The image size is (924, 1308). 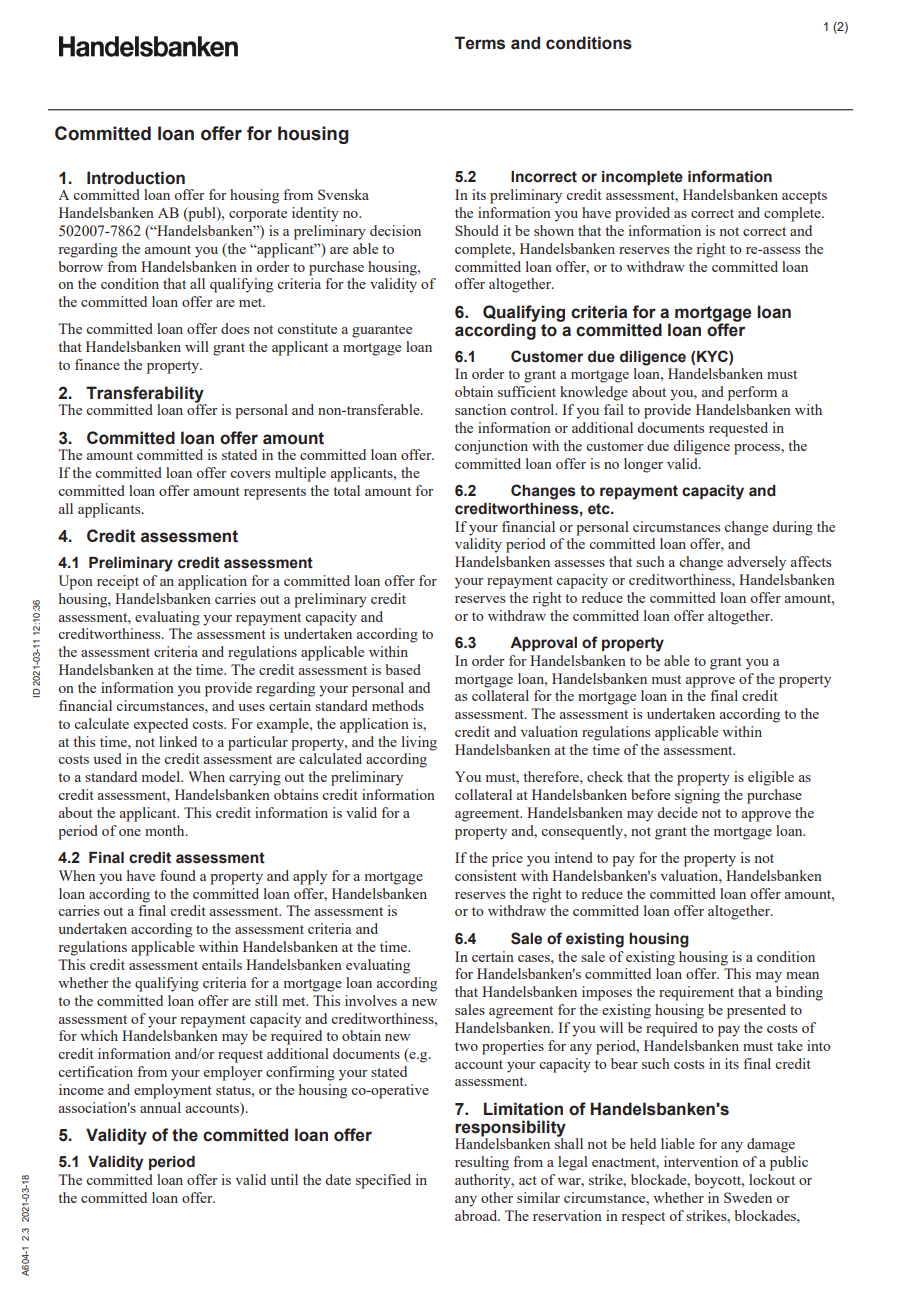 What do you see at coordinates (697, 796) in the screenshot?
I see `signing` at bounding box center [697, 796].
